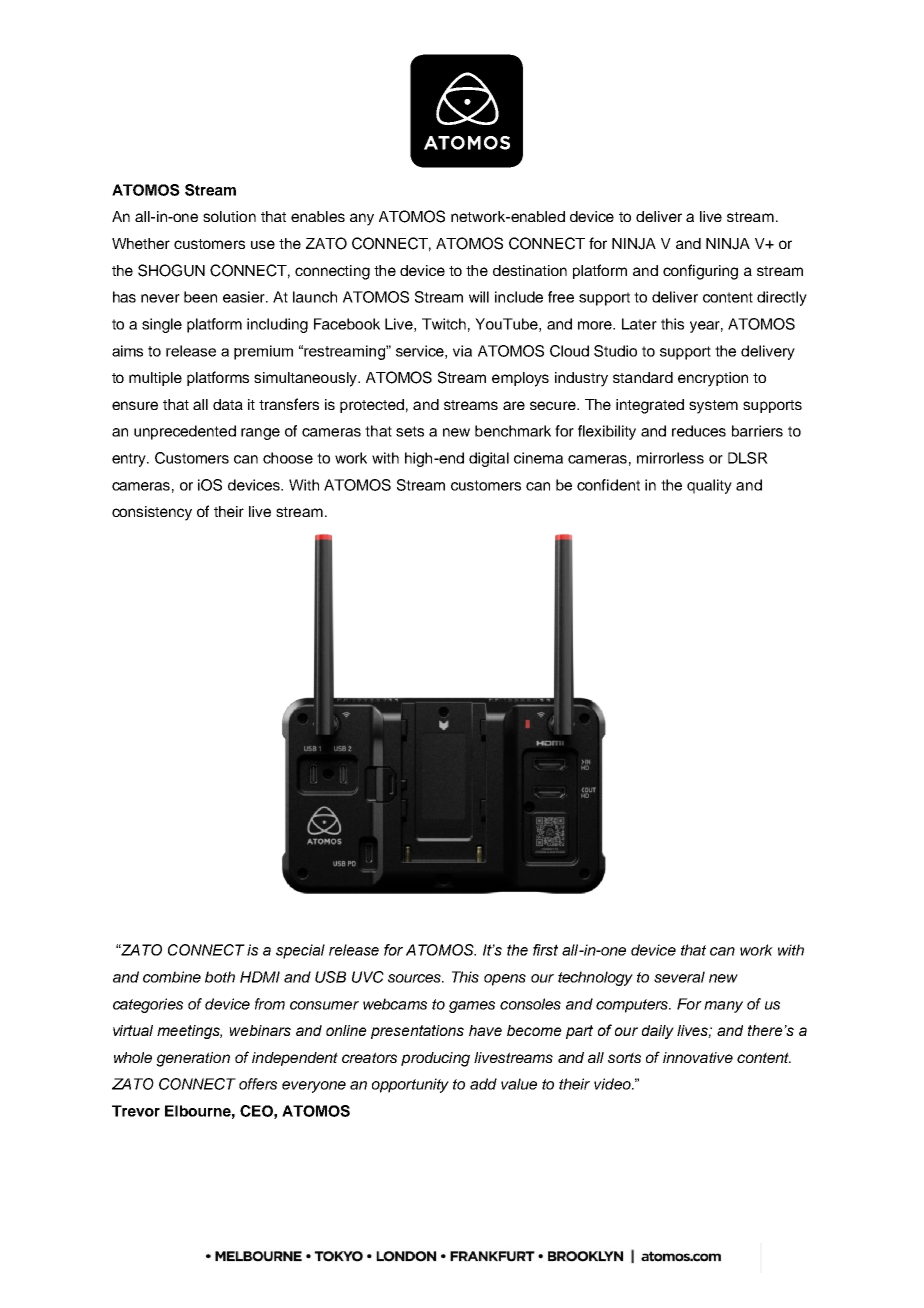 This image has width=924, height=1308. I want to click on several, so click(679, 977).
